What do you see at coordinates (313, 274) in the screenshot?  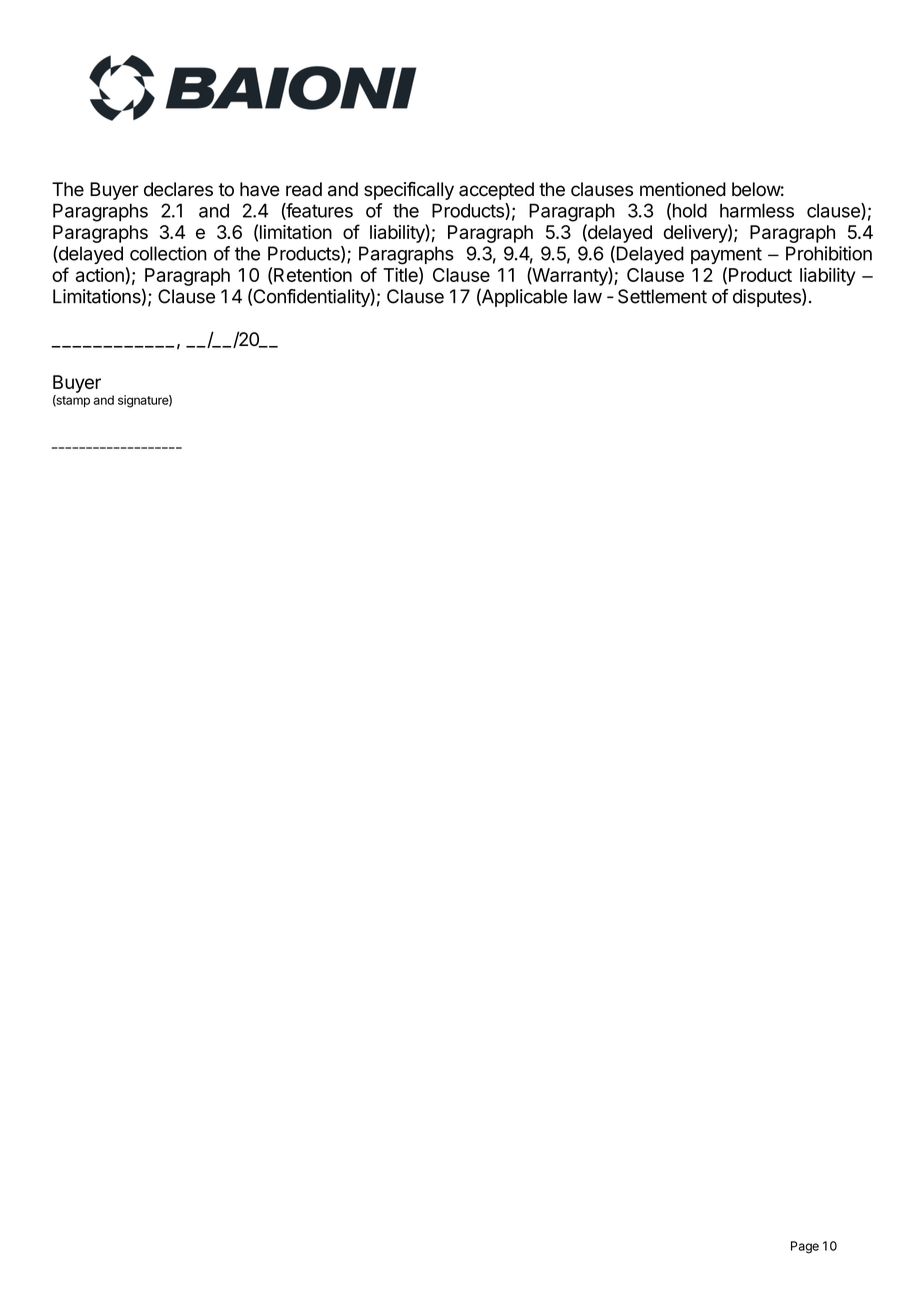 I see `Retention` at bounding box center [313, 274].
